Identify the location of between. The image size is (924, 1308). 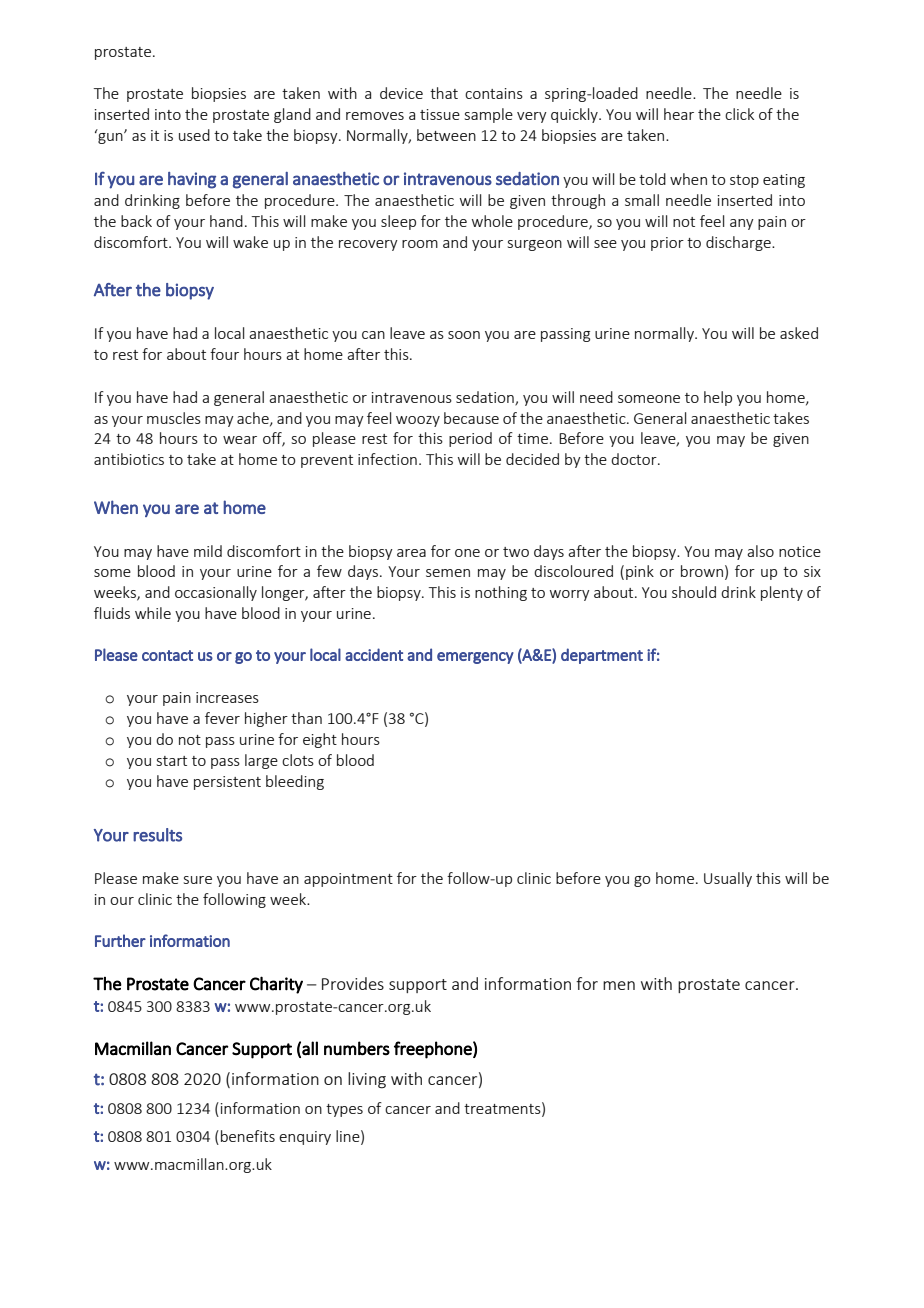
(446, 135).
